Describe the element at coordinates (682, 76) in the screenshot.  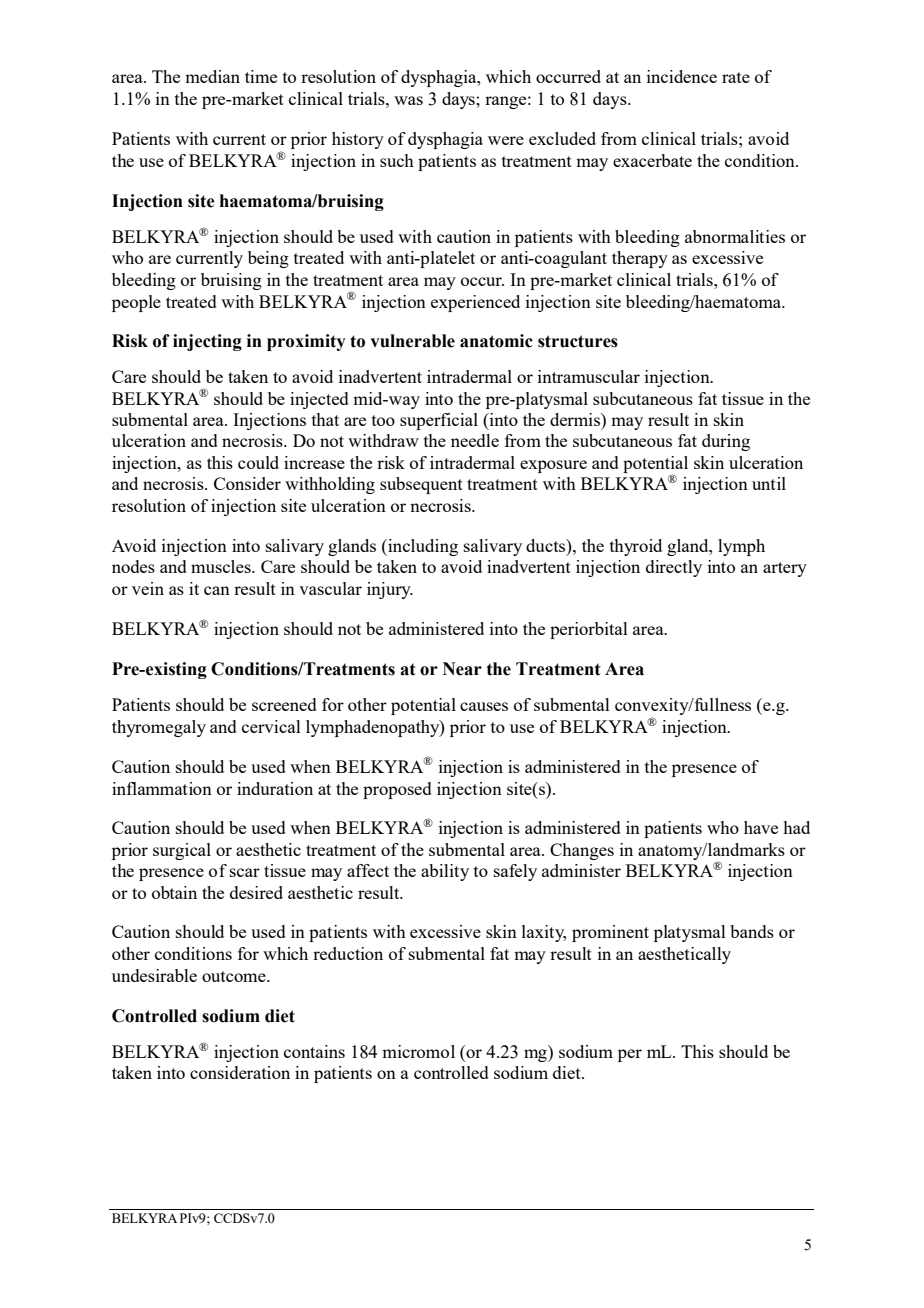
I see `incidence` at that location.
